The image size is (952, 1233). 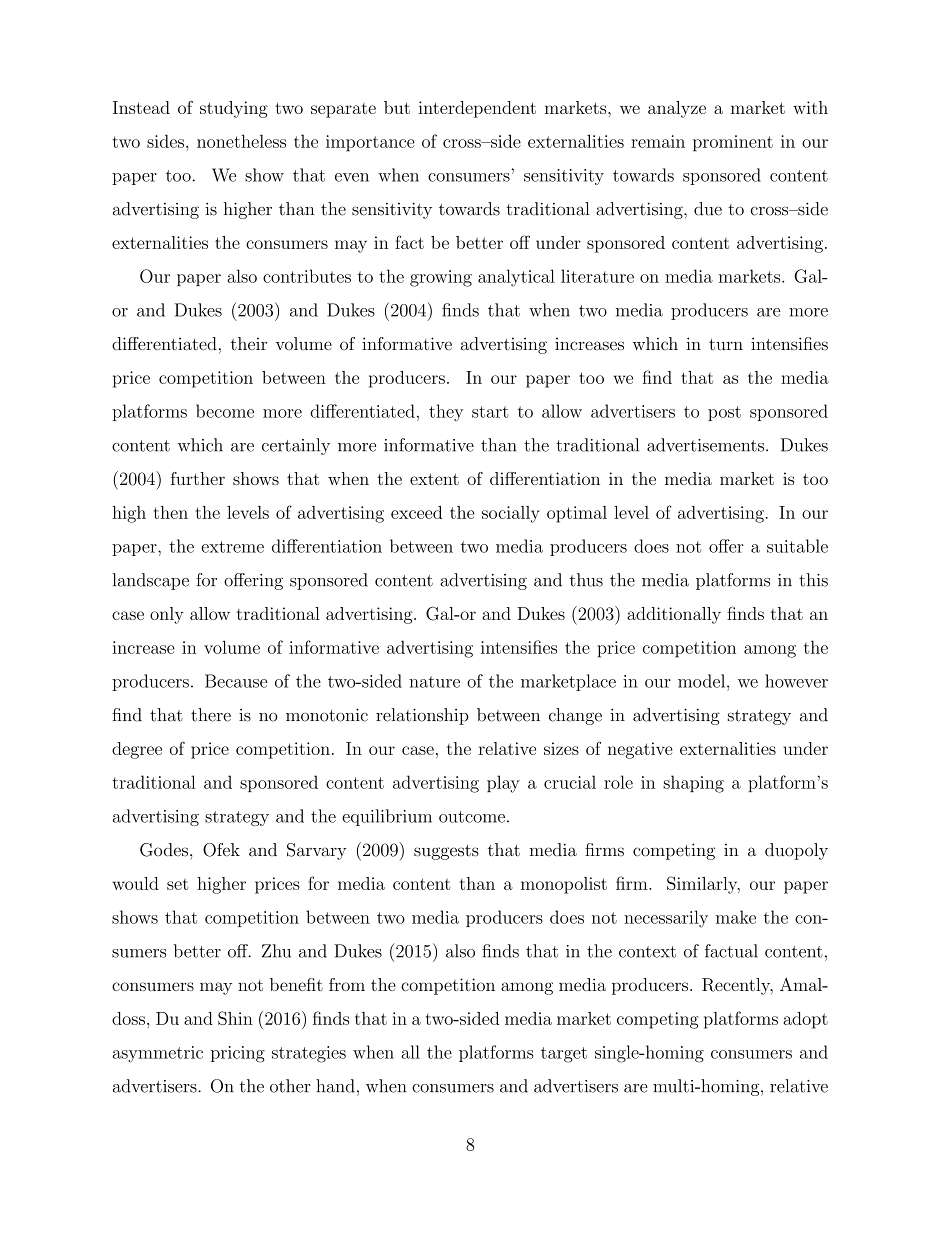 What do you see at coordinates (674, 615) in the page?
I see `additionally` at bounding box center [674, 615].
